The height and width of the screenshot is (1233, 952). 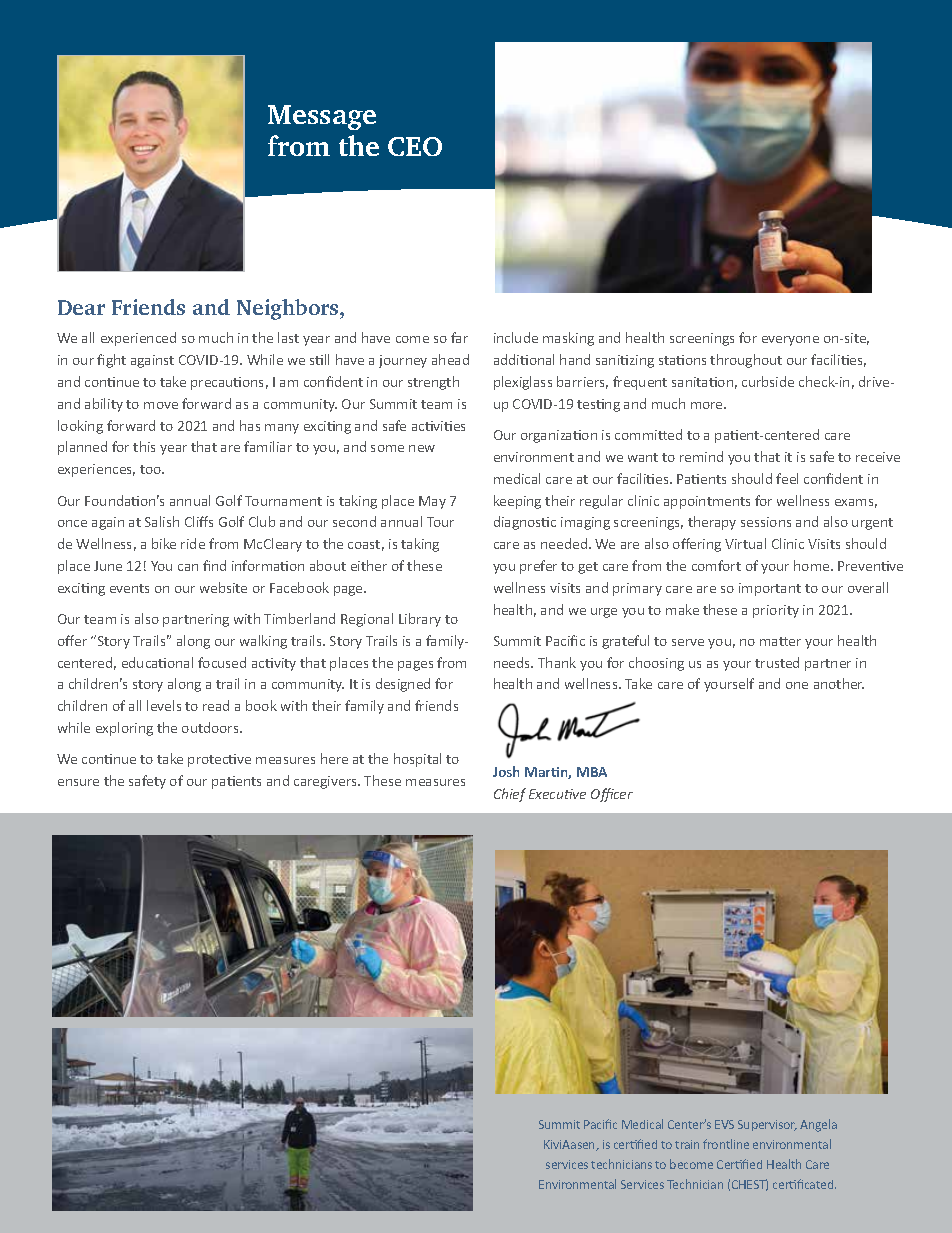 I want to click on focused, so click(x=222, y=662).
